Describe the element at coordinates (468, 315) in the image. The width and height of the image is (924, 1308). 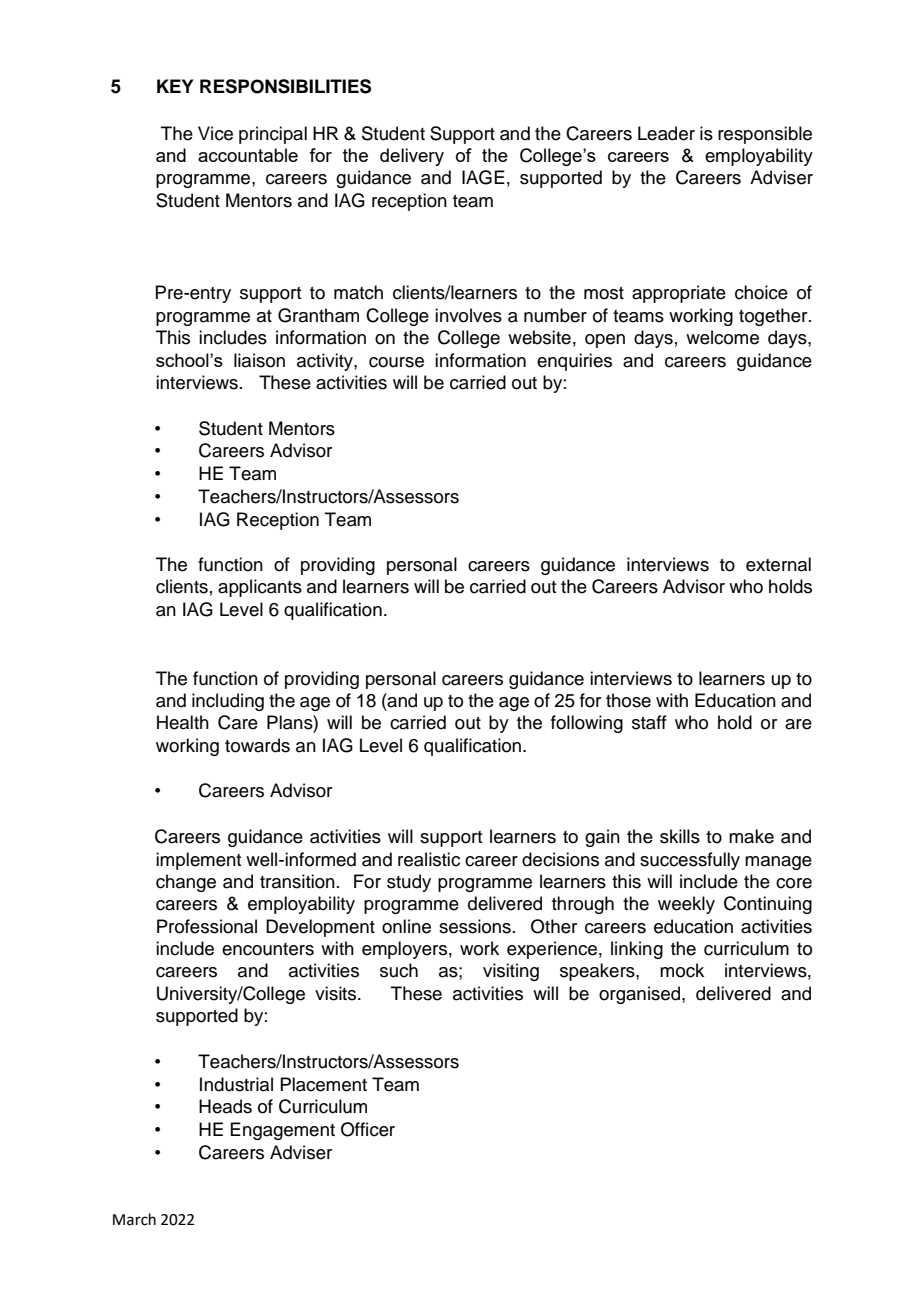
I see `involves` at that location.
